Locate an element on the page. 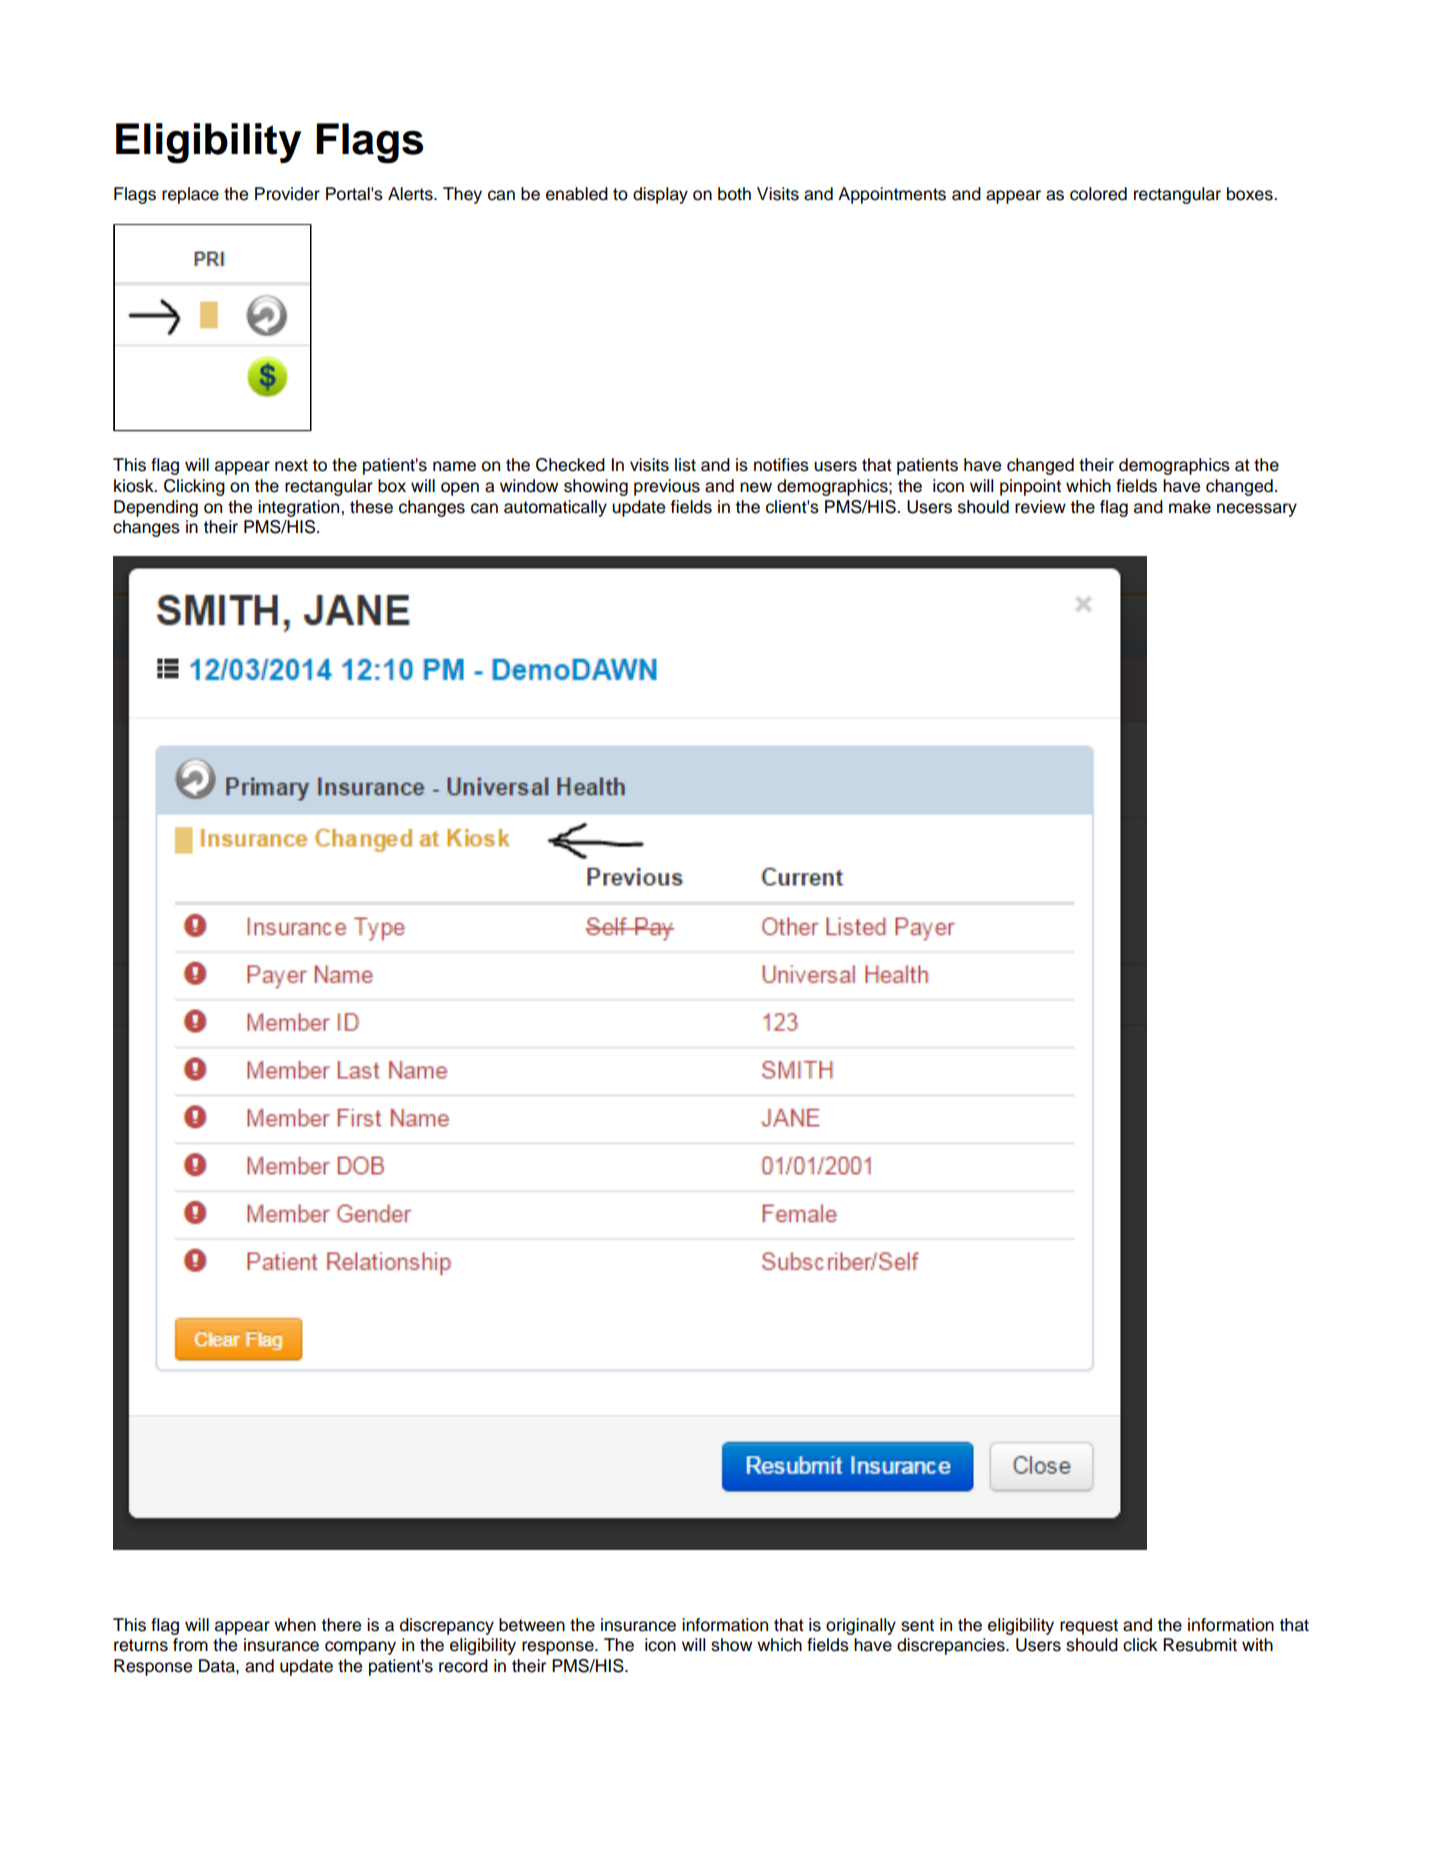 Image resolution: width=1444 pixels, height=1869 pixels. originally is located at coordinates (861, 1626).
